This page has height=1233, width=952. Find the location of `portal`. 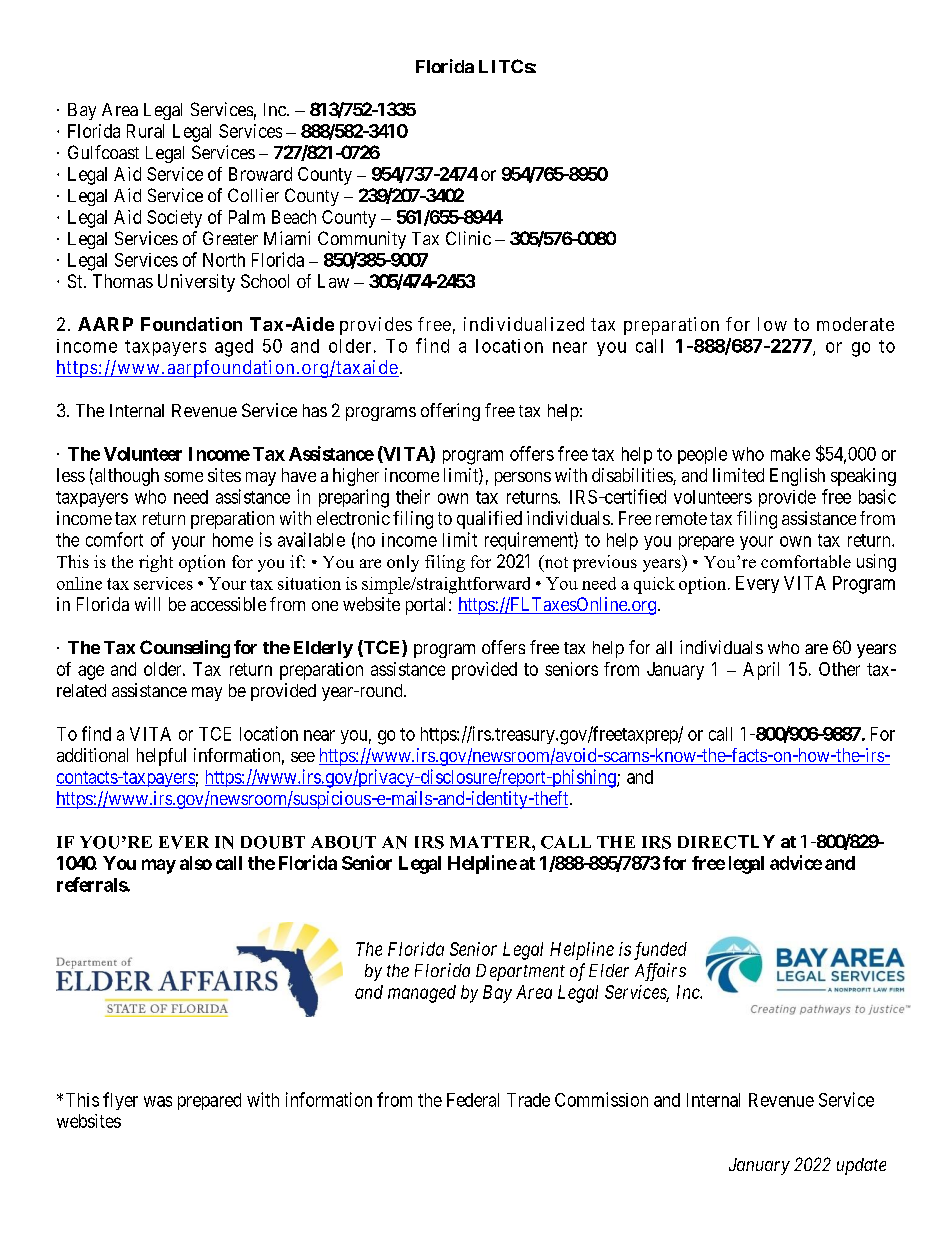

portal is located at coordinates (428, 606).
